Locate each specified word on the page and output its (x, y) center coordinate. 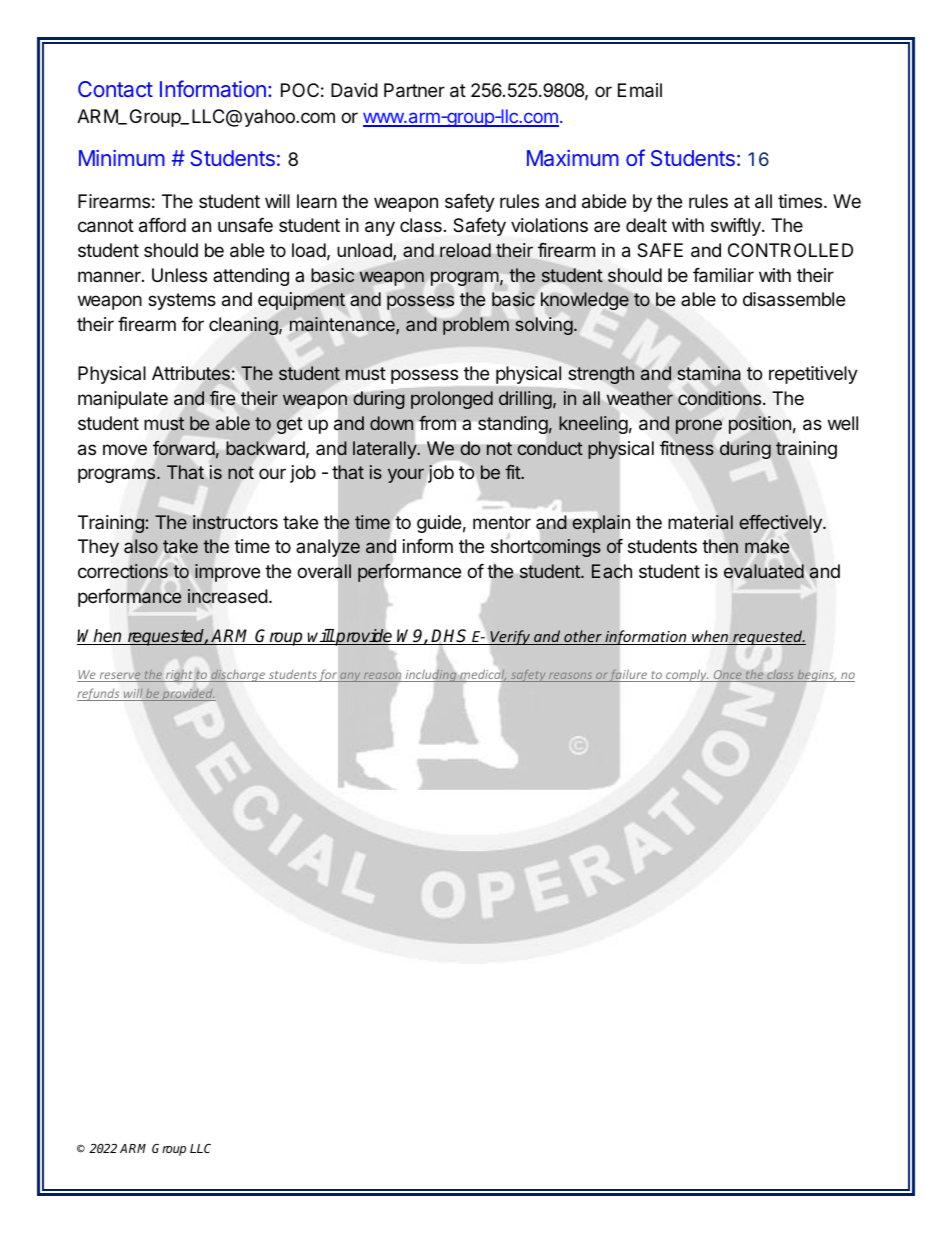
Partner (414, 90)
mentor (502, 522)
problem (476, 326)
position (760, 425)
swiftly (737, 227)
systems (182, 301)
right (179, 675)
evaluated (764, 571)
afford (162, 225)
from (437, 422)
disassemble (794, 299)
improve (227, 573)
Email (640, 90)
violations (549, 225)
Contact (115, 89)
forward (184, 448)
